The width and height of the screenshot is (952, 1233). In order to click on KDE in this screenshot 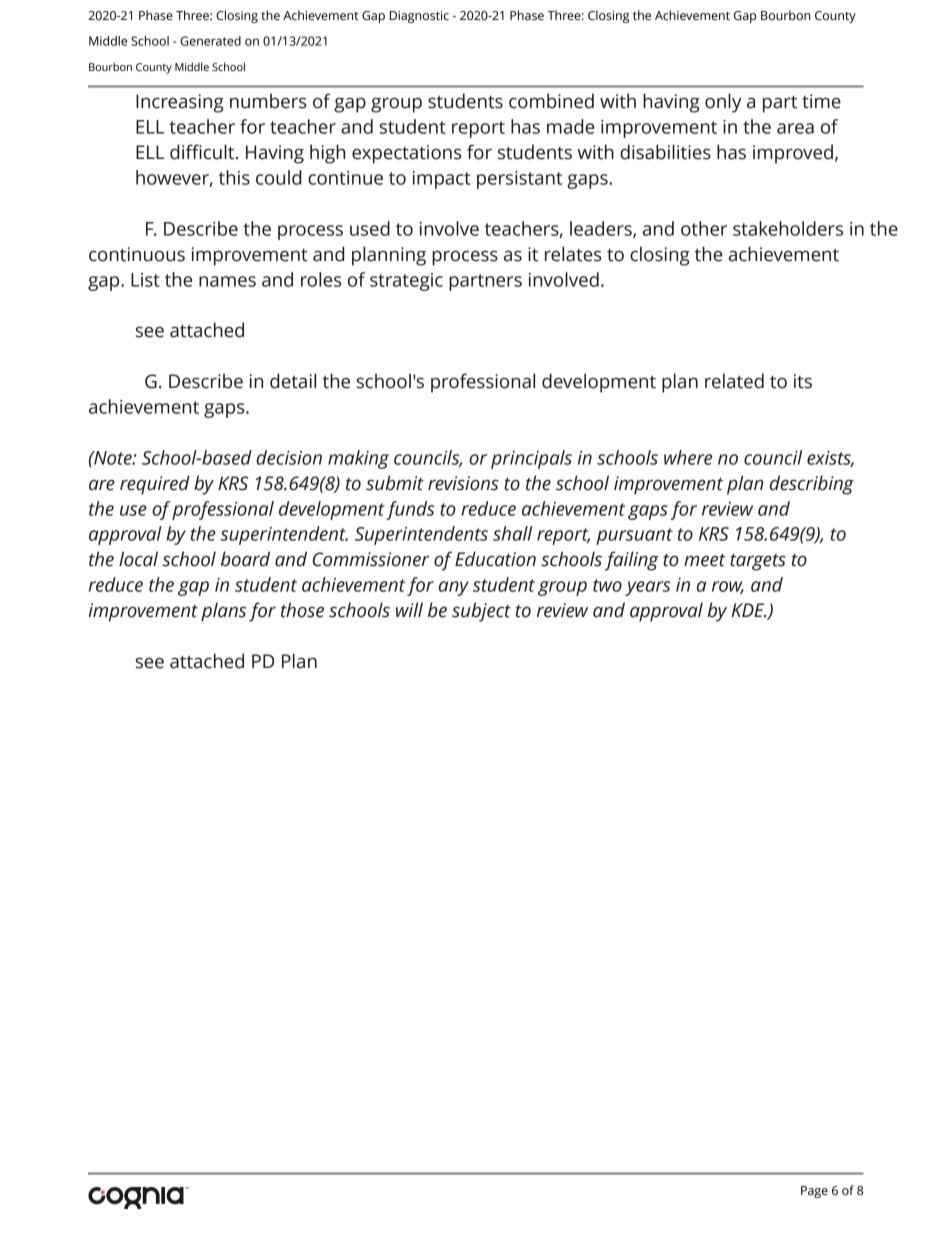, I will do `click(749, 610)`.
